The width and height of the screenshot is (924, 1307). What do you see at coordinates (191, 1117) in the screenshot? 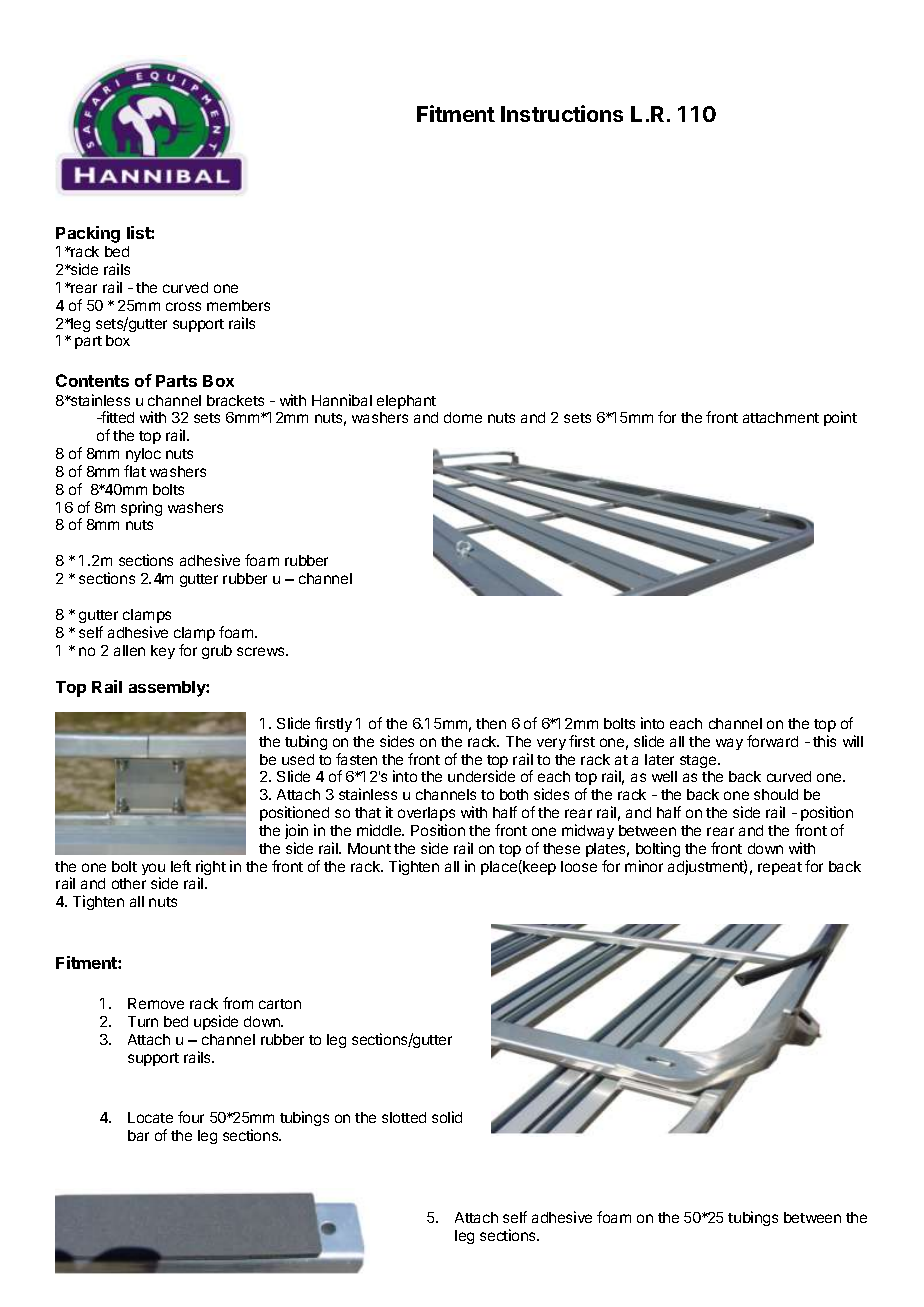
I see `four` at bounding box center [191, 1117].
